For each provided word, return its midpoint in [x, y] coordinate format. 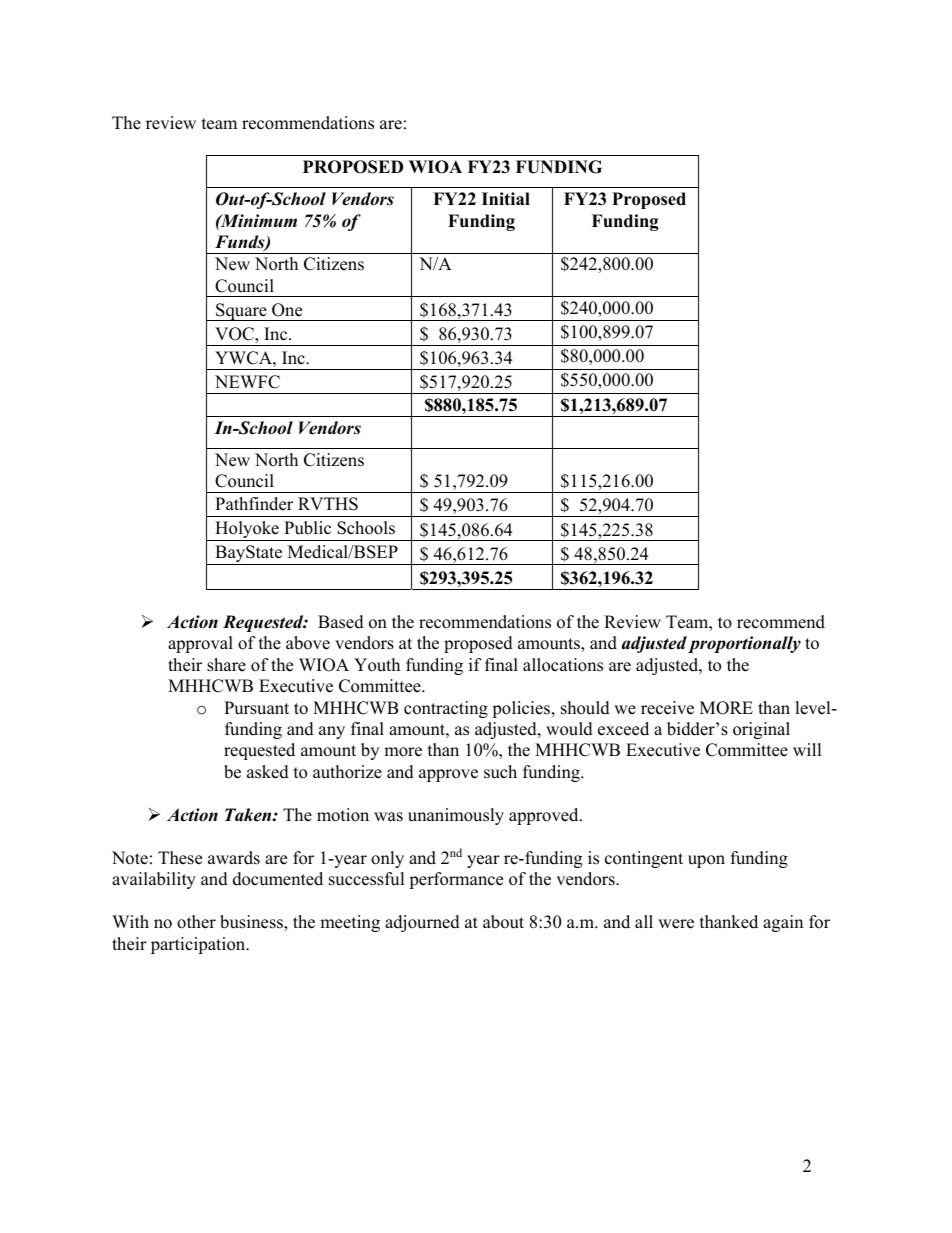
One [287, 310]
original [761, 730]
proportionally [744, 644]
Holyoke [247, 531]
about [503, 922]
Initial [506, 198]
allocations [563, 665]
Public [307, 528]
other [196, 922]
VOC [235, 335]
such [500, 772]
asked [268, 772]
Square [241, 312]
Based [341, 622]
